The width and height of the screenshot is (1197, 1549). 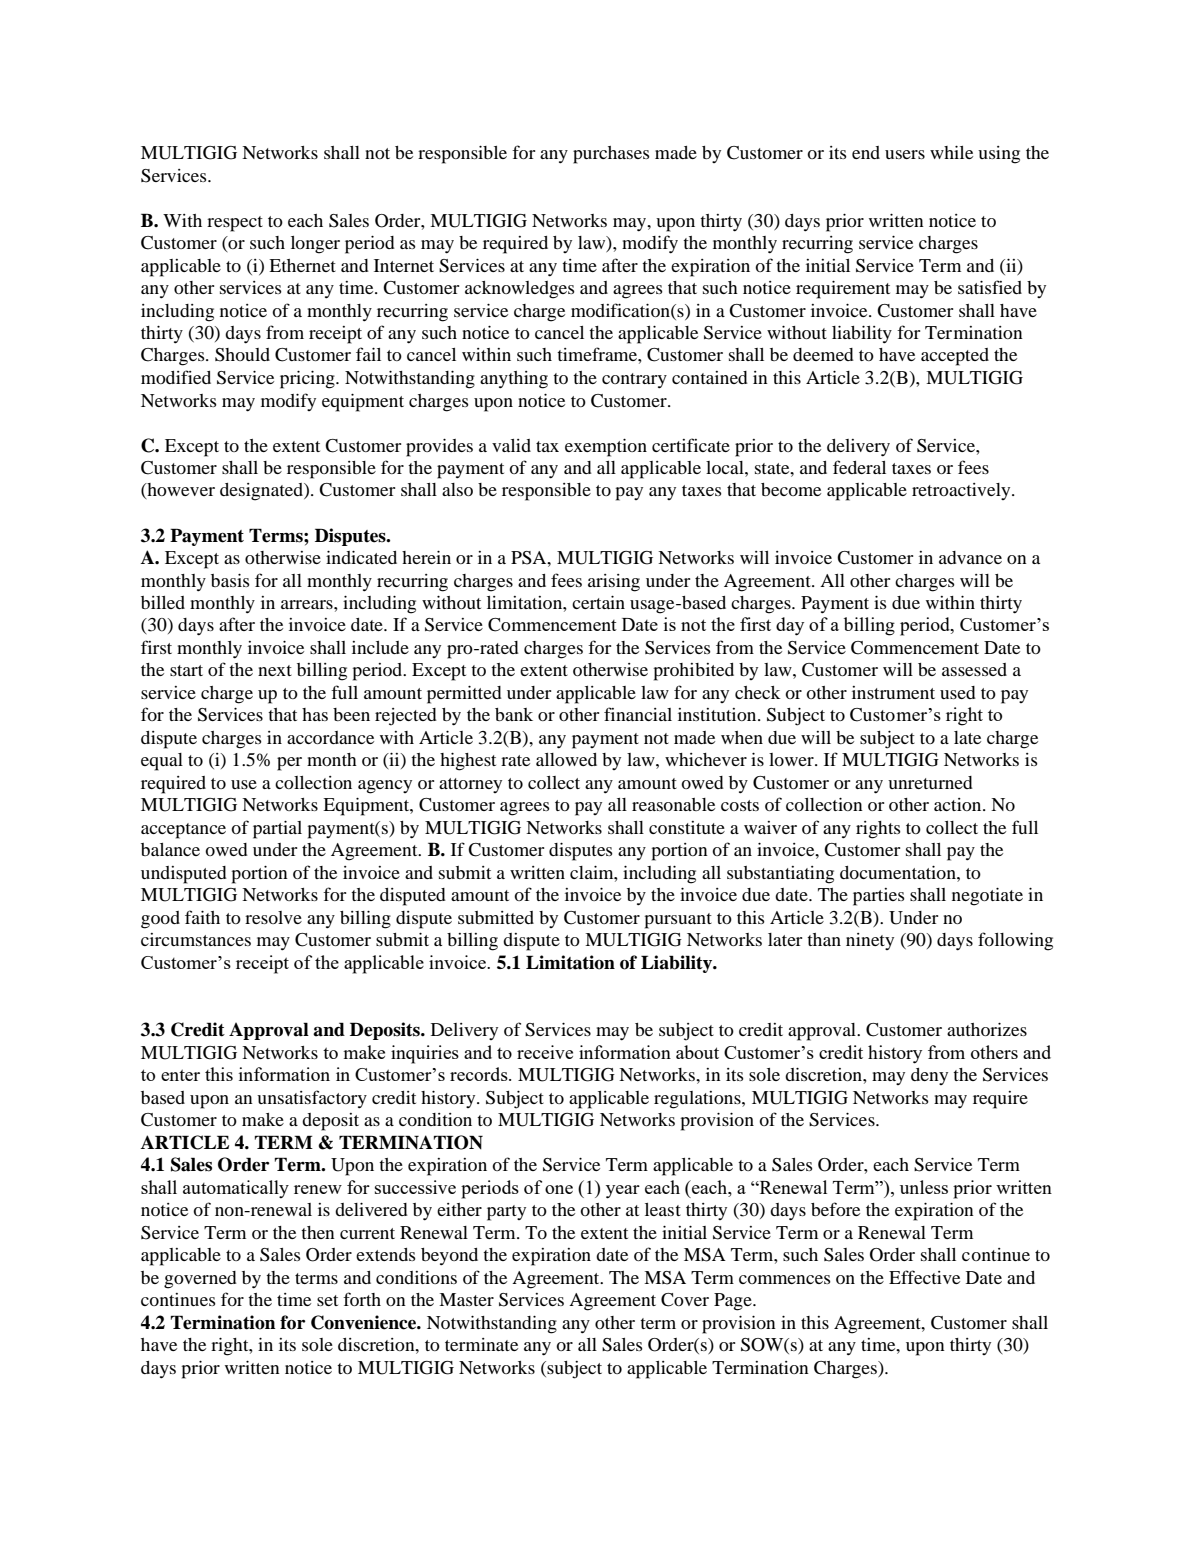 What do you see at coordinates (235, 224) in the screenshot?
I see `respect` at bounding box center [235, 224].
